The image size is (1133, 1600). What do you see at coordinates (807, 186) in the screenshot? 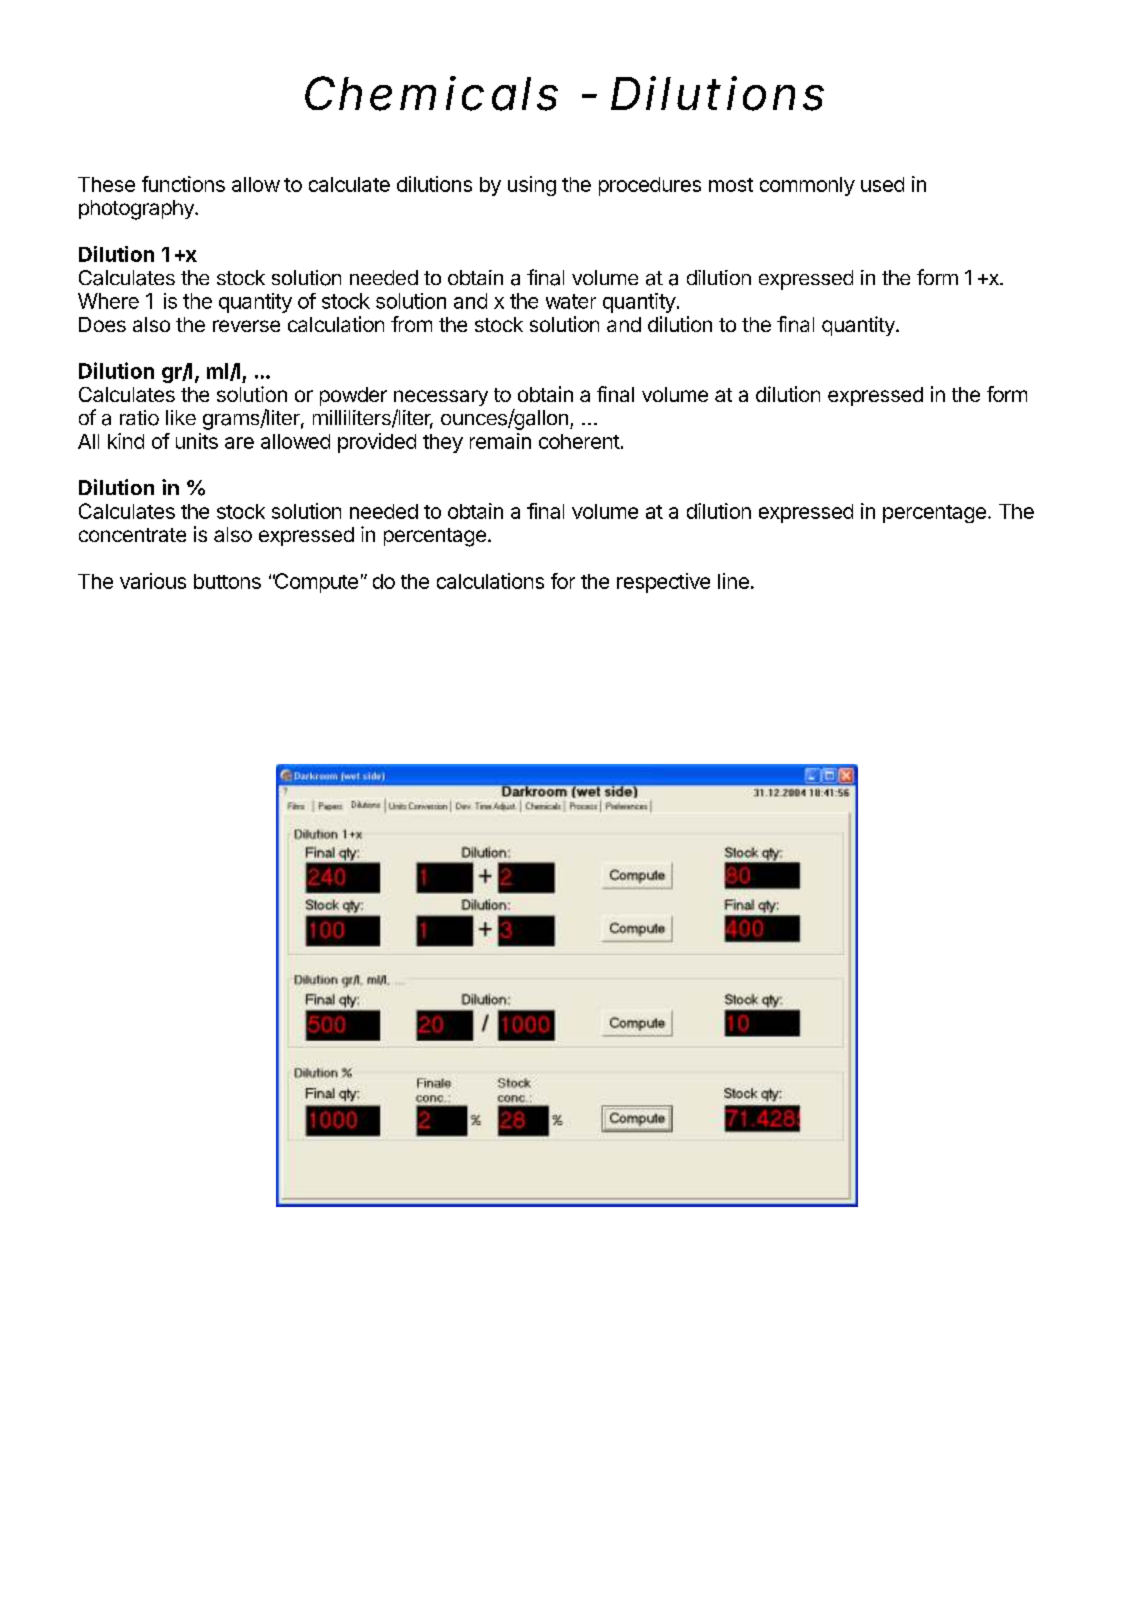
I see `commonly` at bounding box center [807, 186].
